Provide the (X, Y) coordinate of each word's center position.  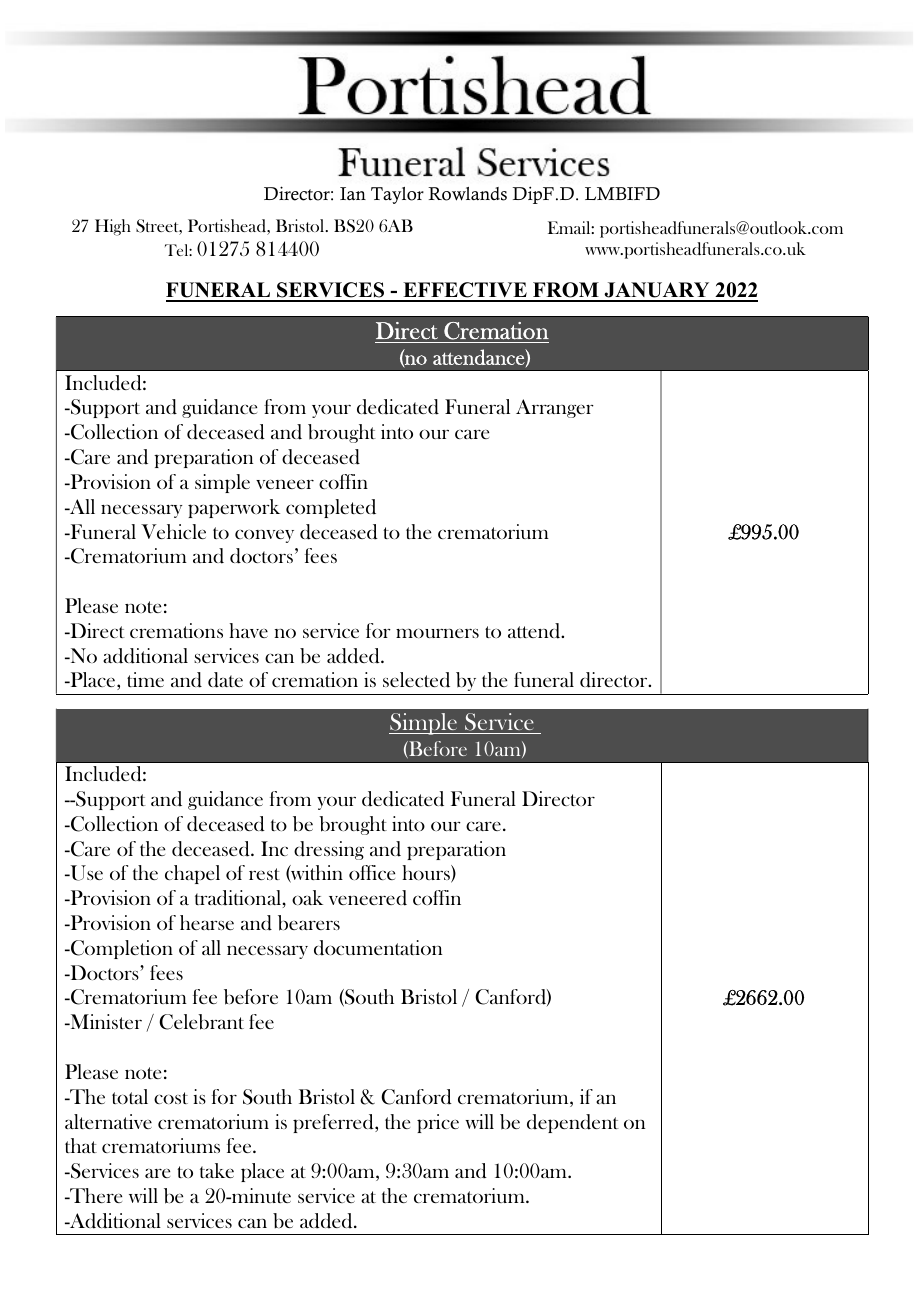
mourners (437, 633)
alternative (108, 1121)
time (145, 679)
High (113, 227)
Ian (353, 193)
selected (416, 680)
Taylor (397, 195)
